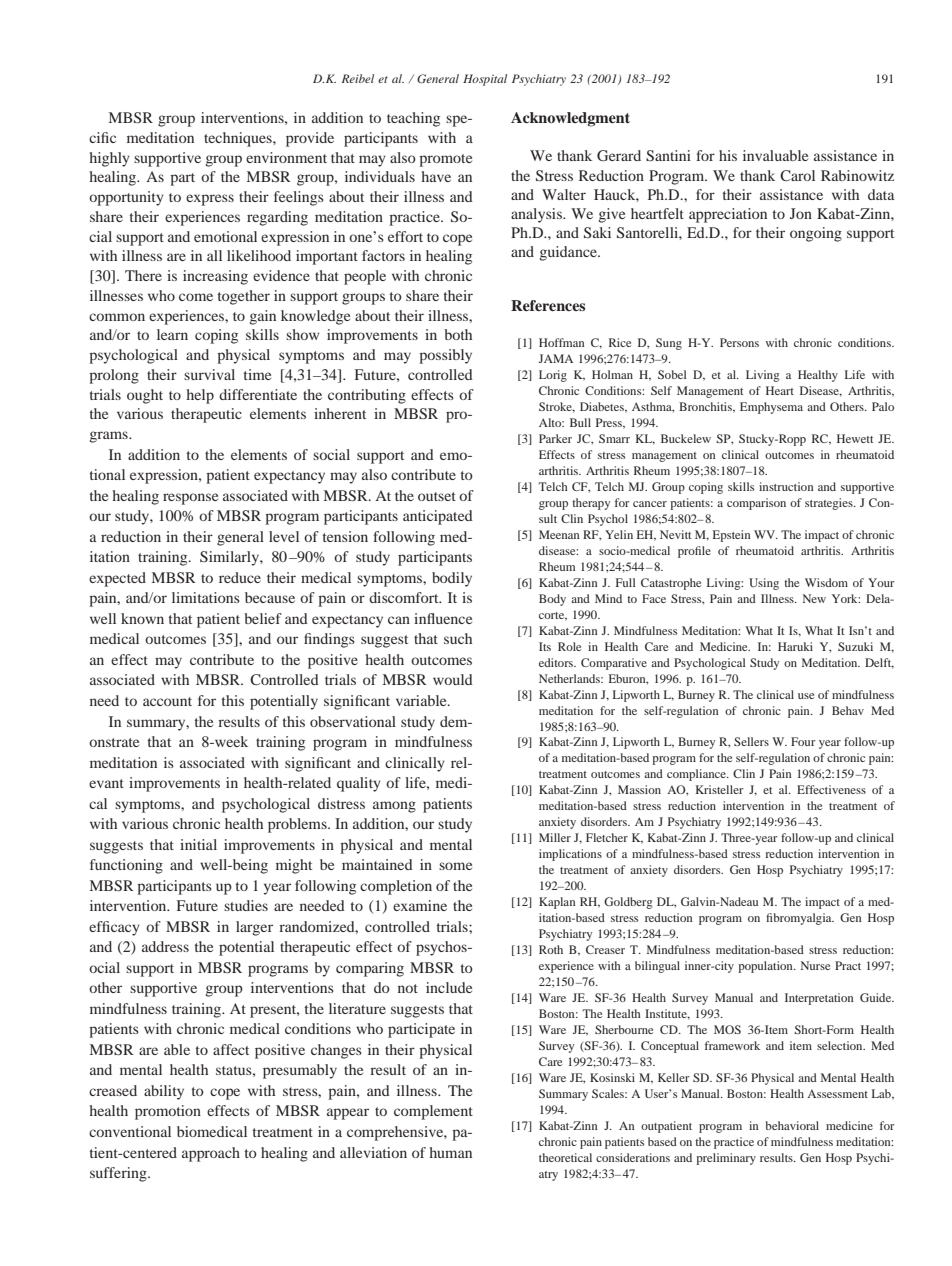 This page has height=1266, width=952. What do you see at coordinates (797, 175) in the page?
I see `Carol` at bounding box center [797, 175].
